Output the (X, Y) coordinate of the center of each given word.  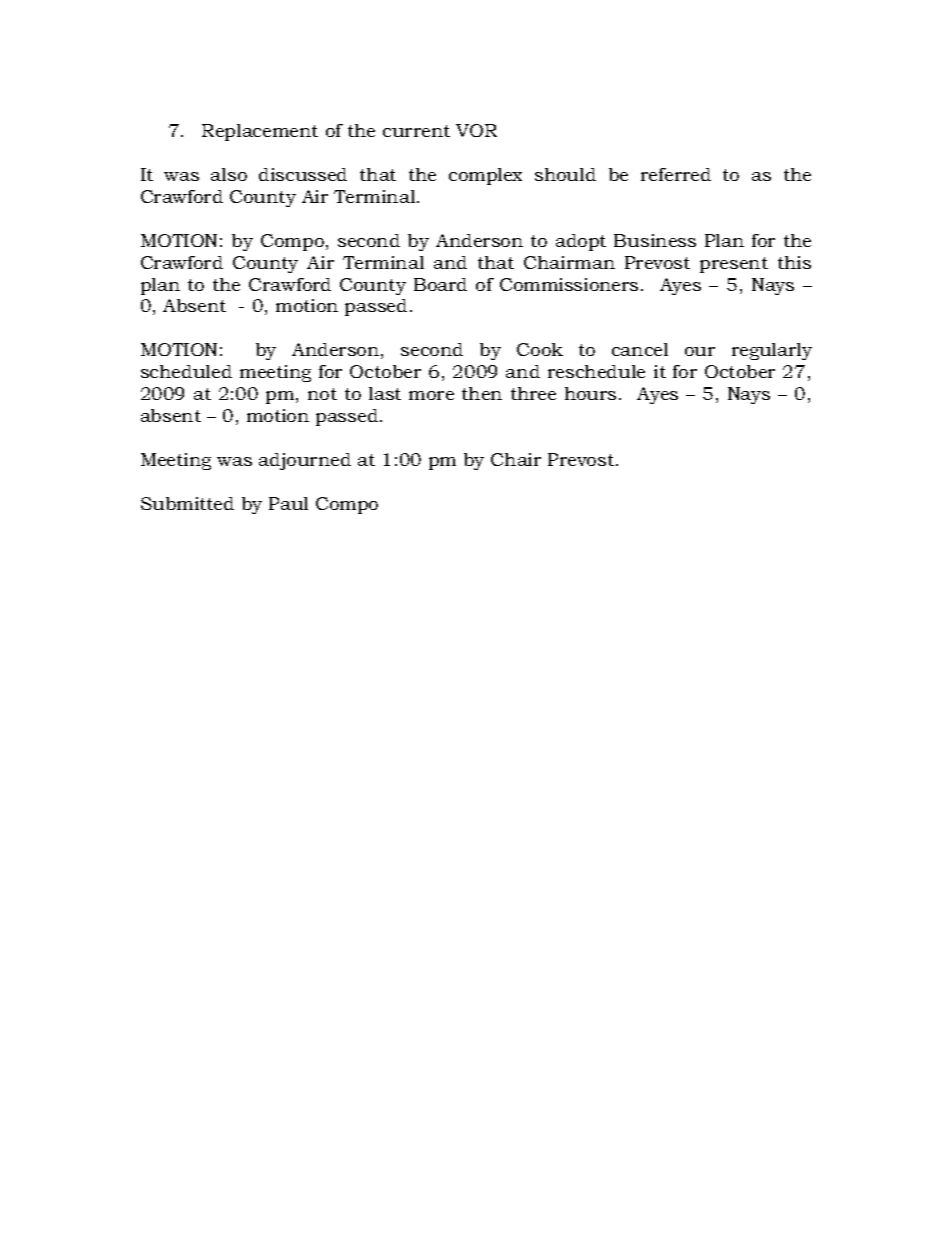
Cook (540, 349)
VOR (476, 130)
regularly (772, 351)
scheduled (186, 371)
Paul (288, 503)
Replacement (260, 132)
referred (676, 174)
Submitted (187, 503)
